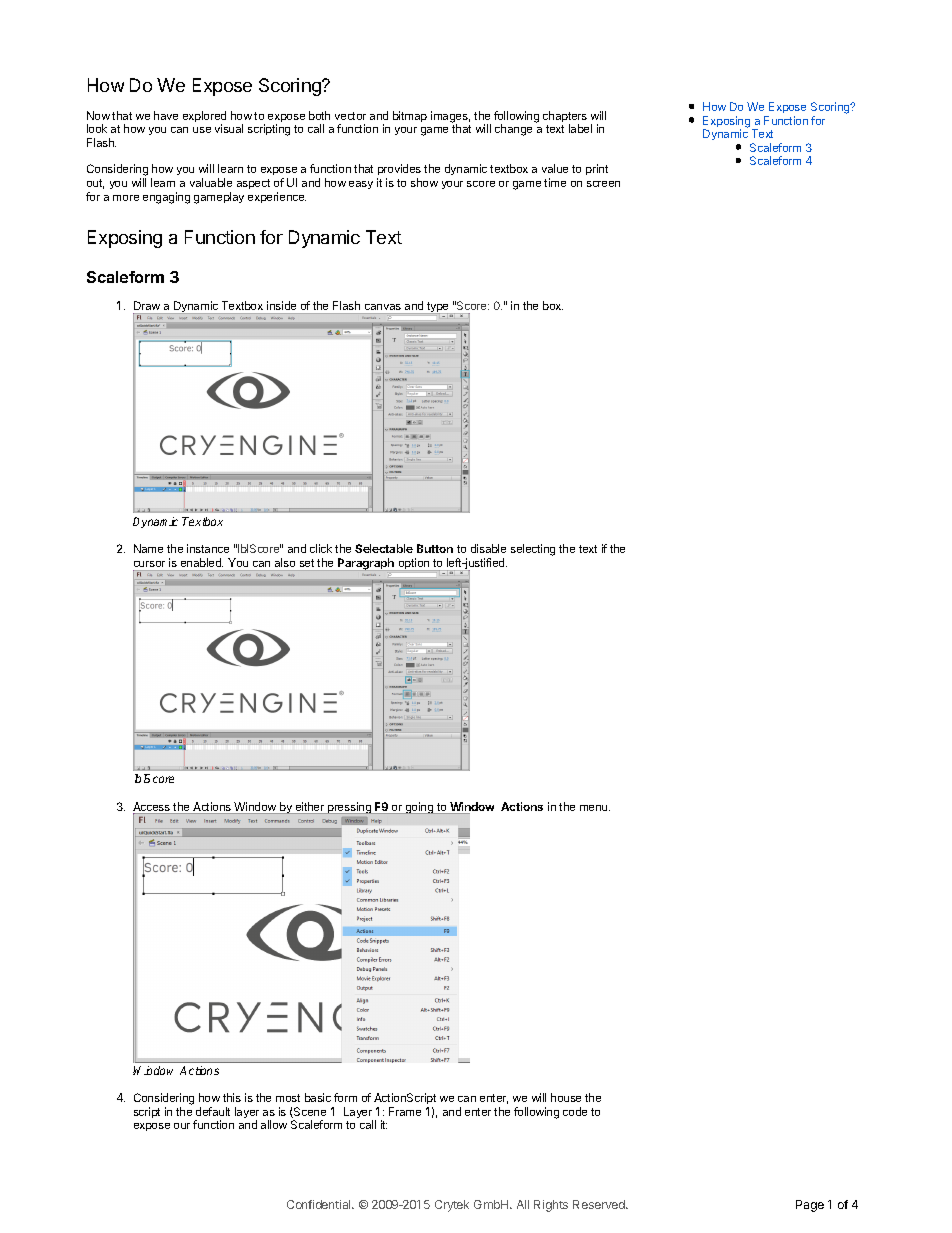  Describe the element at coordinates (405, 1111) in the document. I see `Frame` at that location.
